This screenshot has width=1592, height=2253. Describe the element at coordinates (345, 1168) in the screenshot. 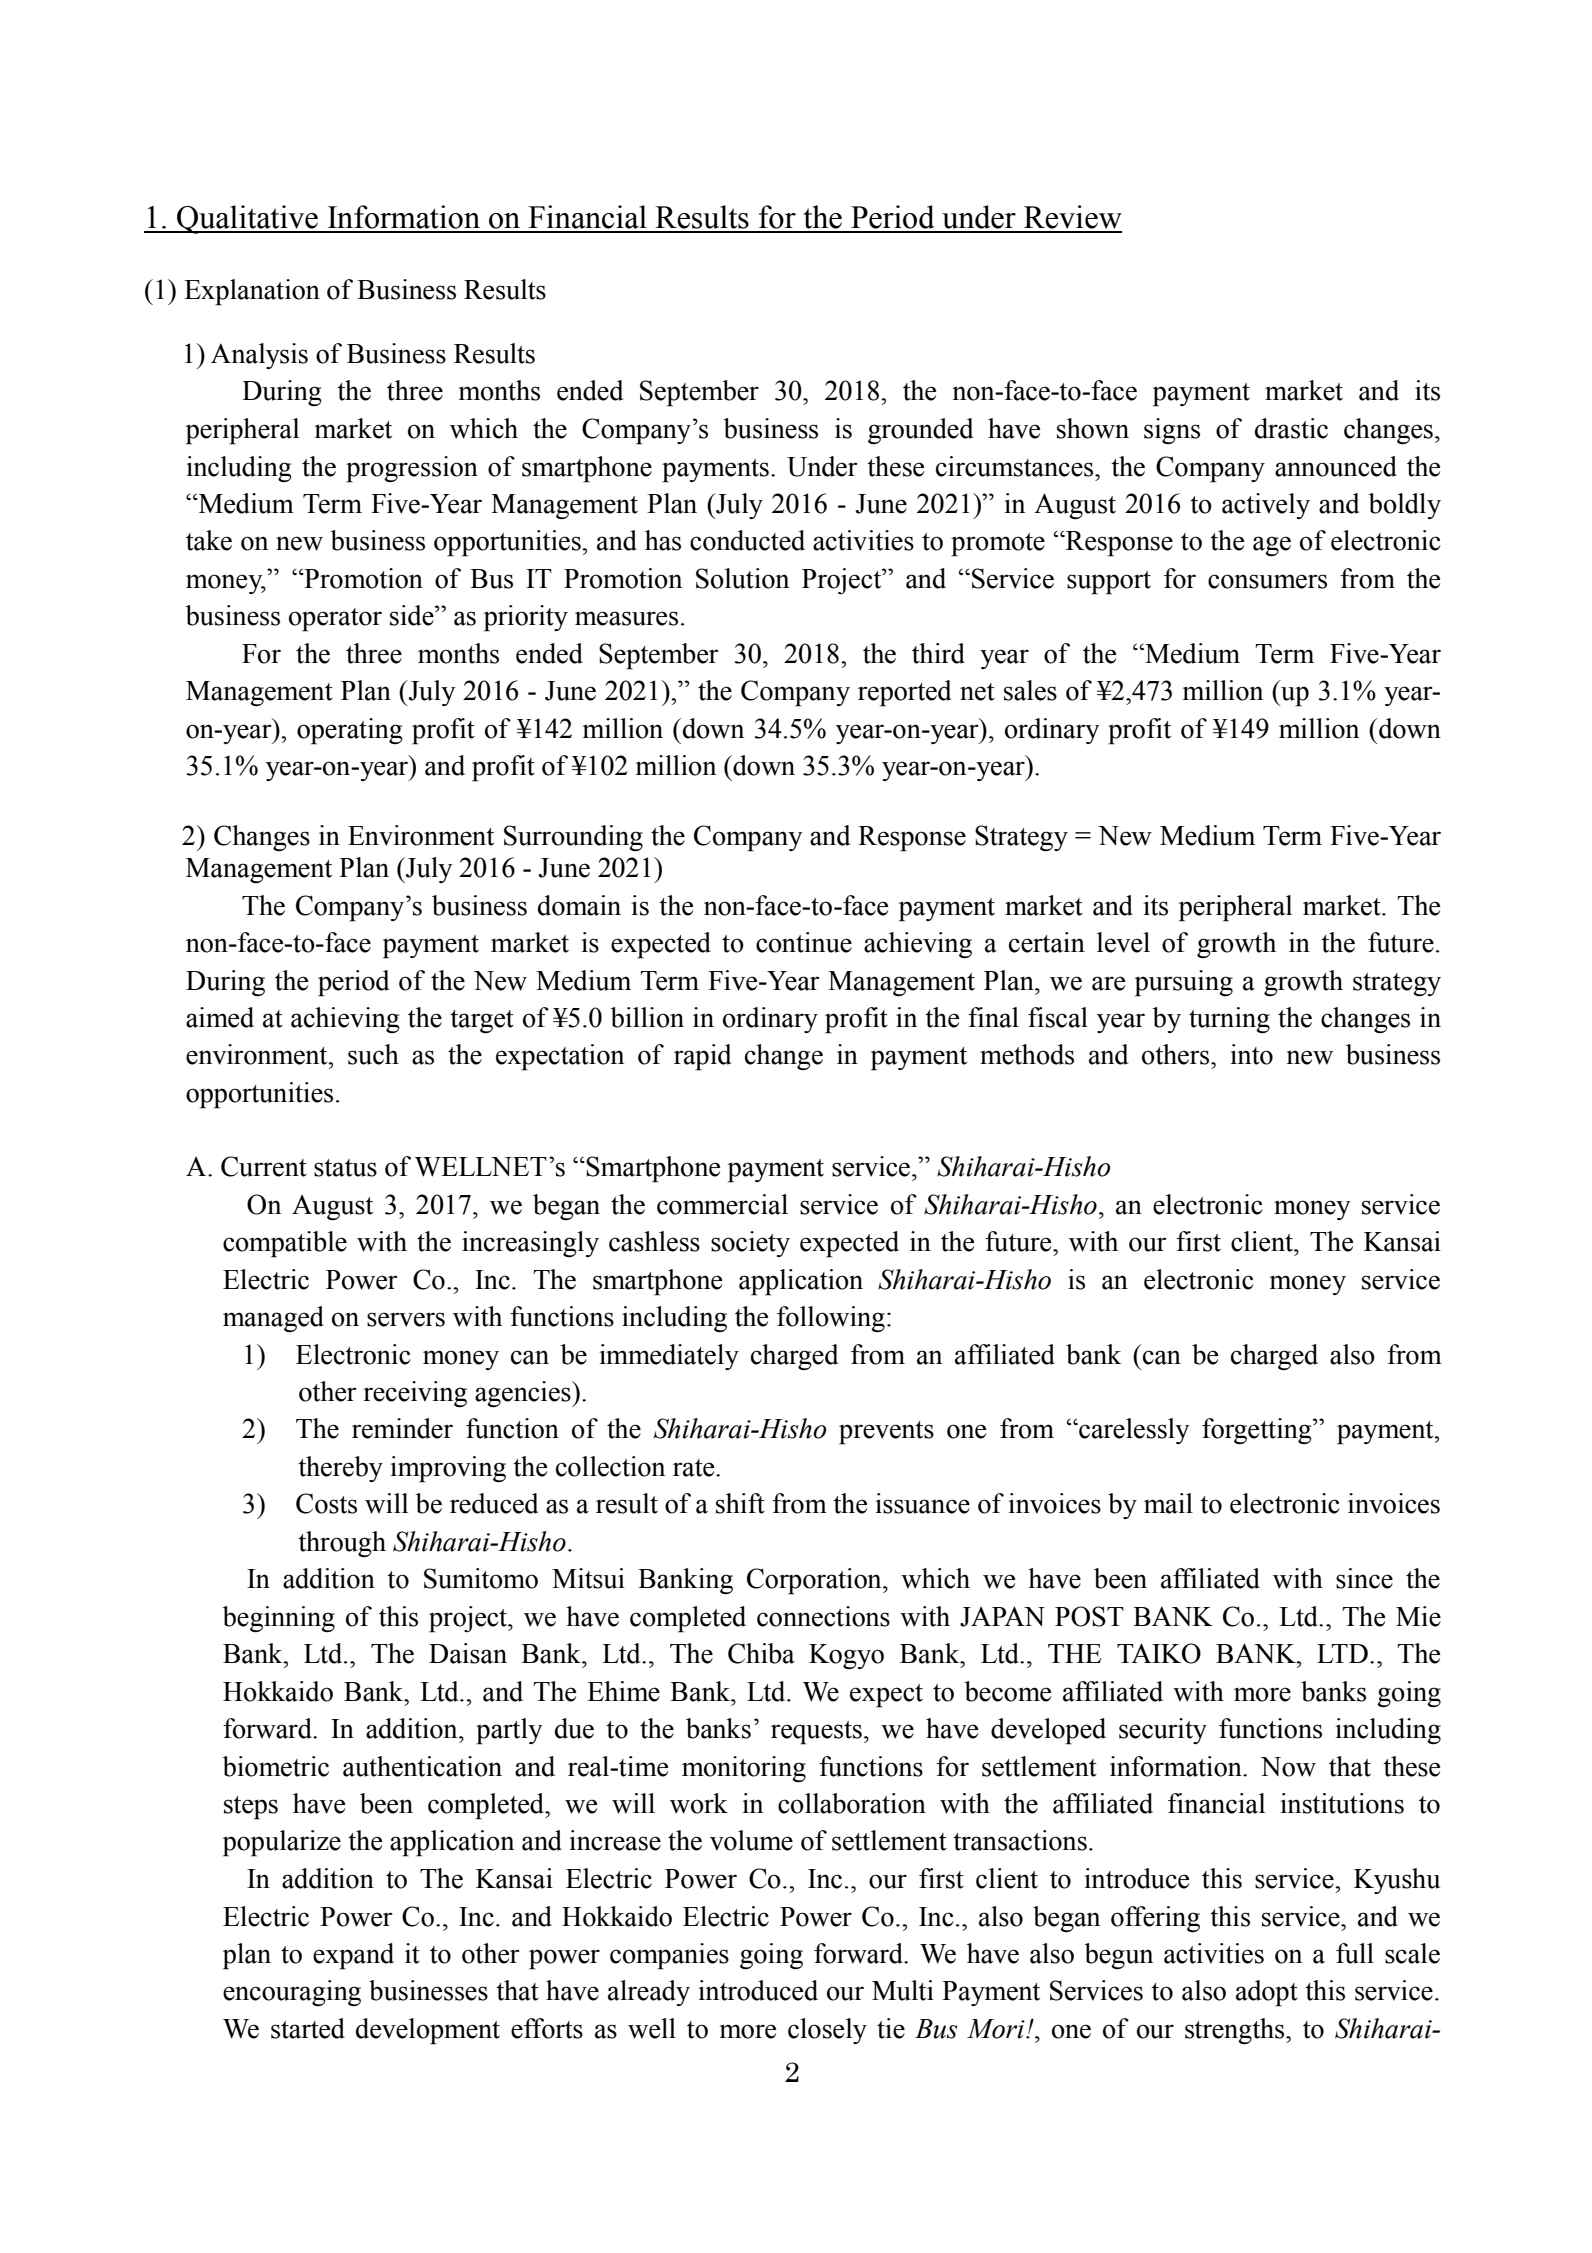

I see `status` at that location.
